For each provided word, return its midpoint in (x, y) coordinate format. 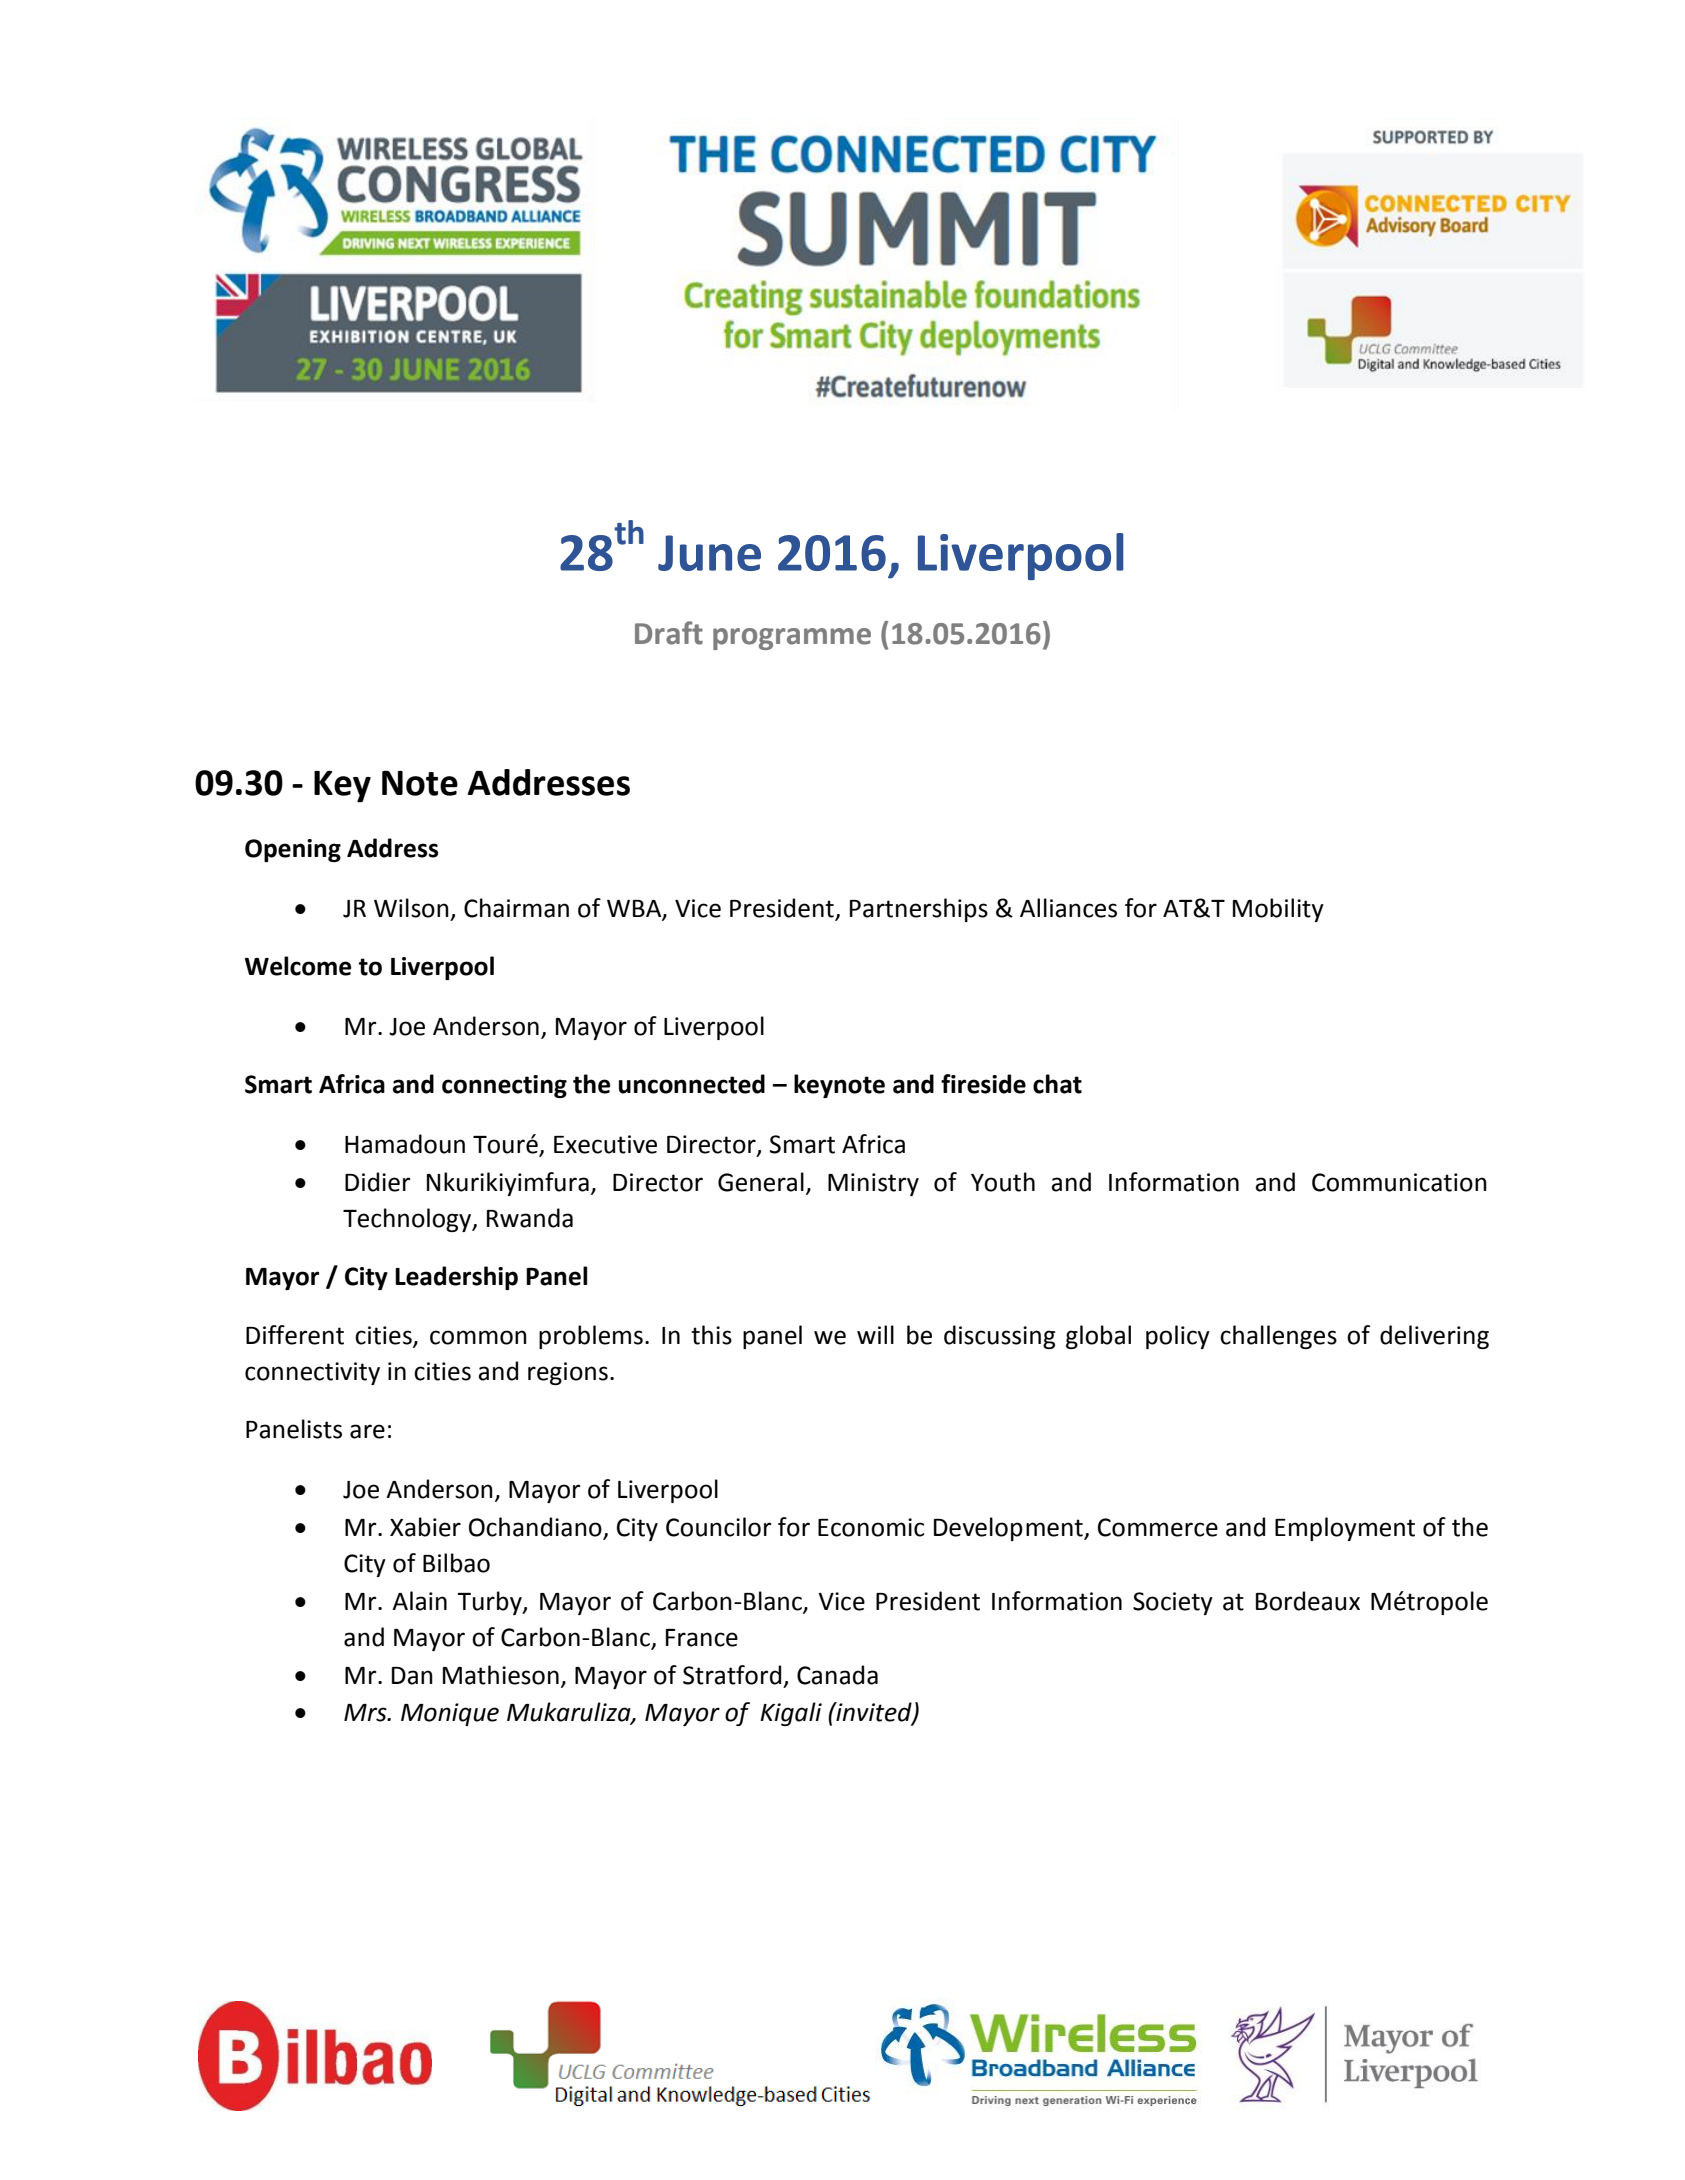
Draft (669, 633)
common (478, 1337)
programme (792, 639)
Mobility (1278, 910)
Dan (412, 1676)
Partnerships (919, 910)
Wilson (411, 908)
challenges (1278, 1337)
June (709, 553)
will (875, 1334)
